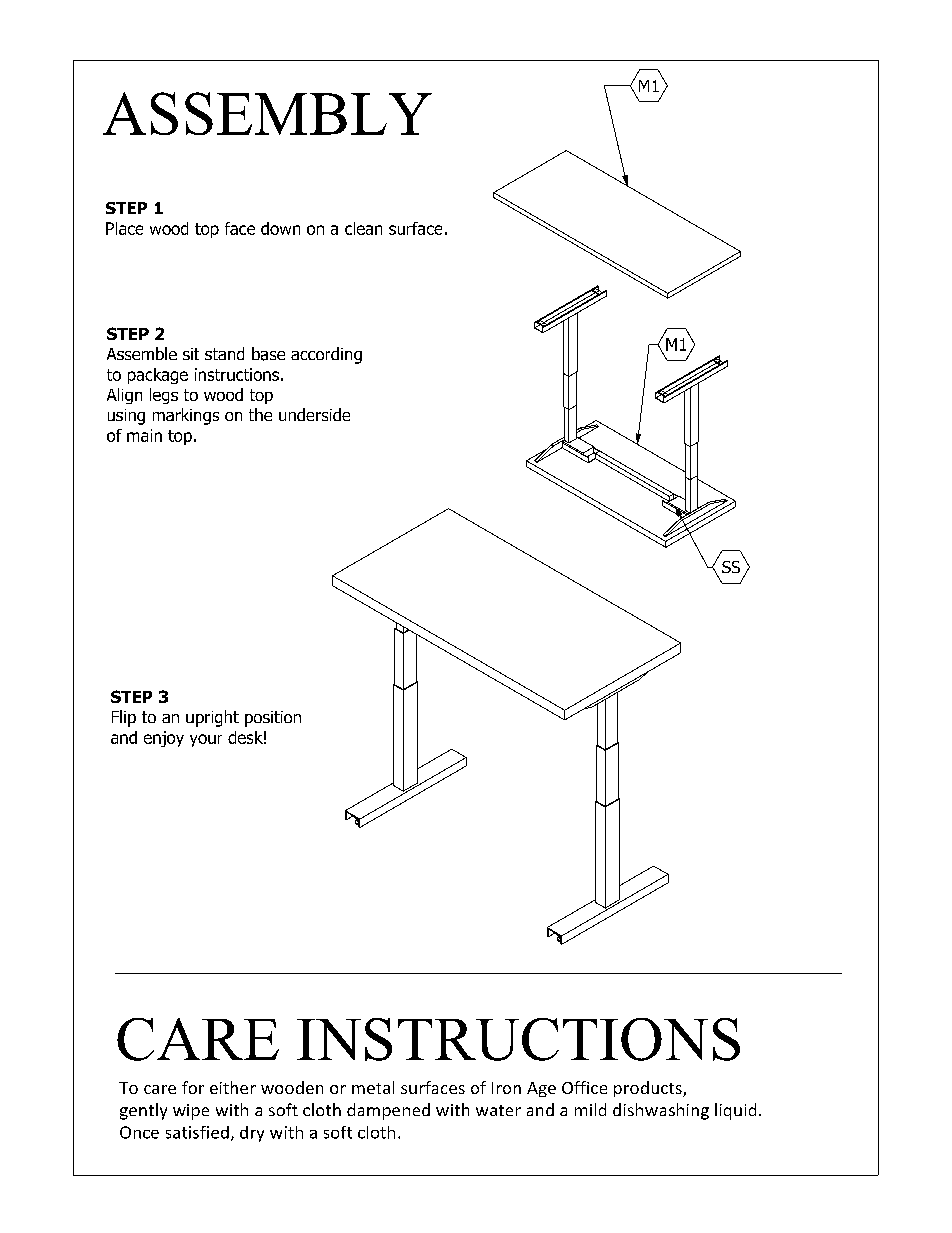 This screenshot has width=952, height=1233. What do you see at coordinates (273, 719) in the screenshot?
I see `position` at bounding box center [273, 719].
